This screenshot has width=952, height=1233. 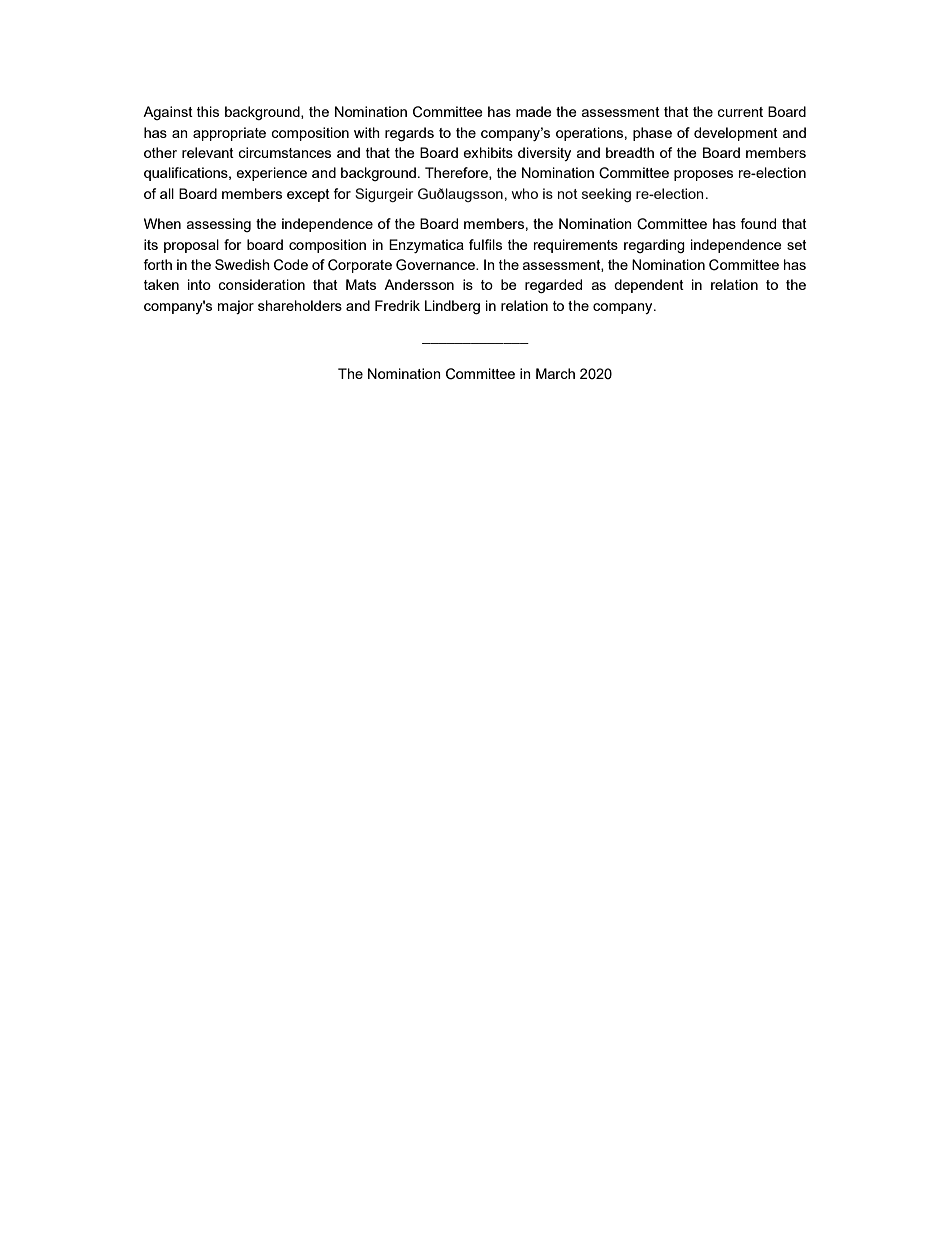 I want to click on March, so click(x=555, y=373).
